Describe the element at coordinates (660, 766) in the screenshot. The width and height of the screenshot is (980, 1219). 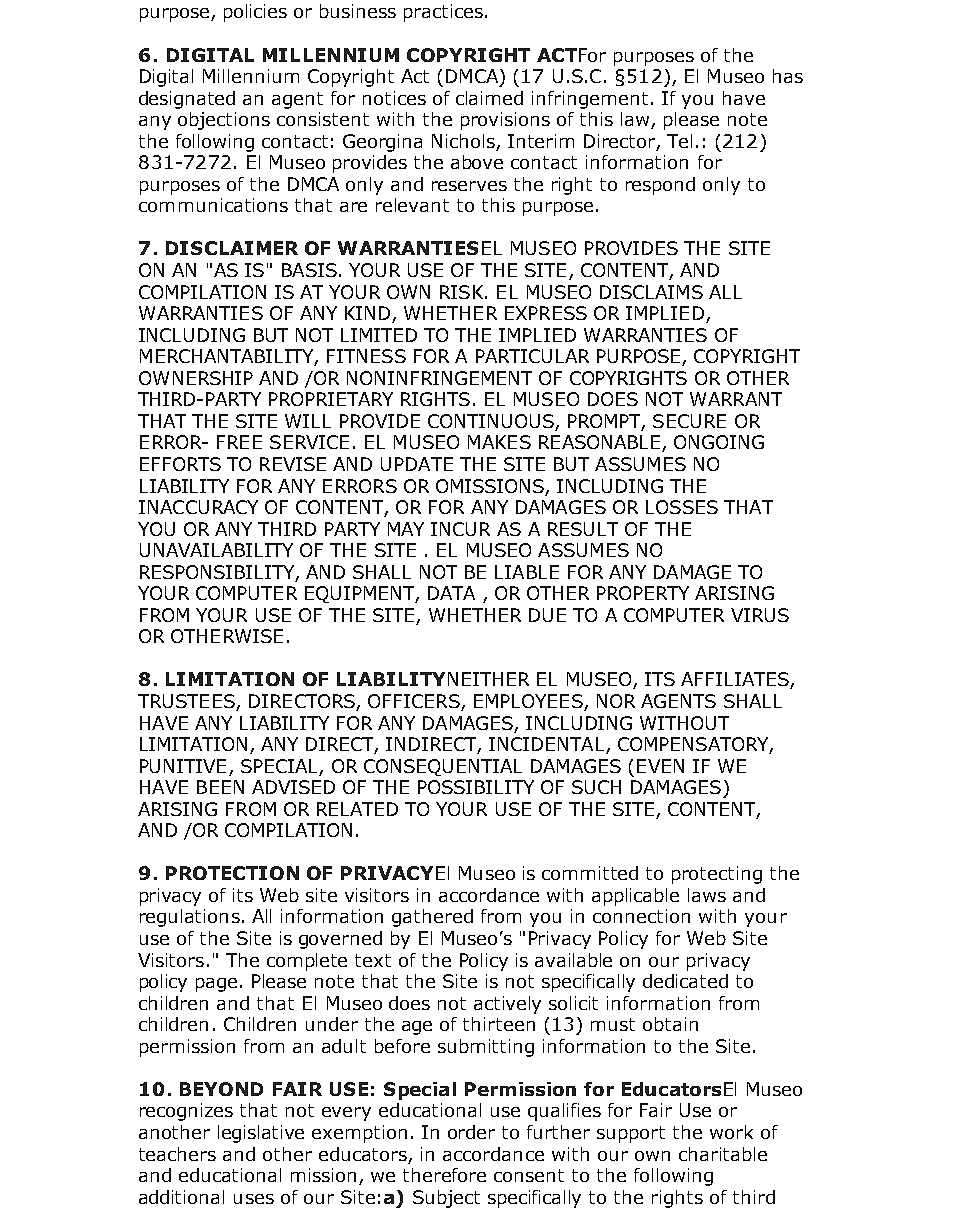
I see `EVEN` at that location.
